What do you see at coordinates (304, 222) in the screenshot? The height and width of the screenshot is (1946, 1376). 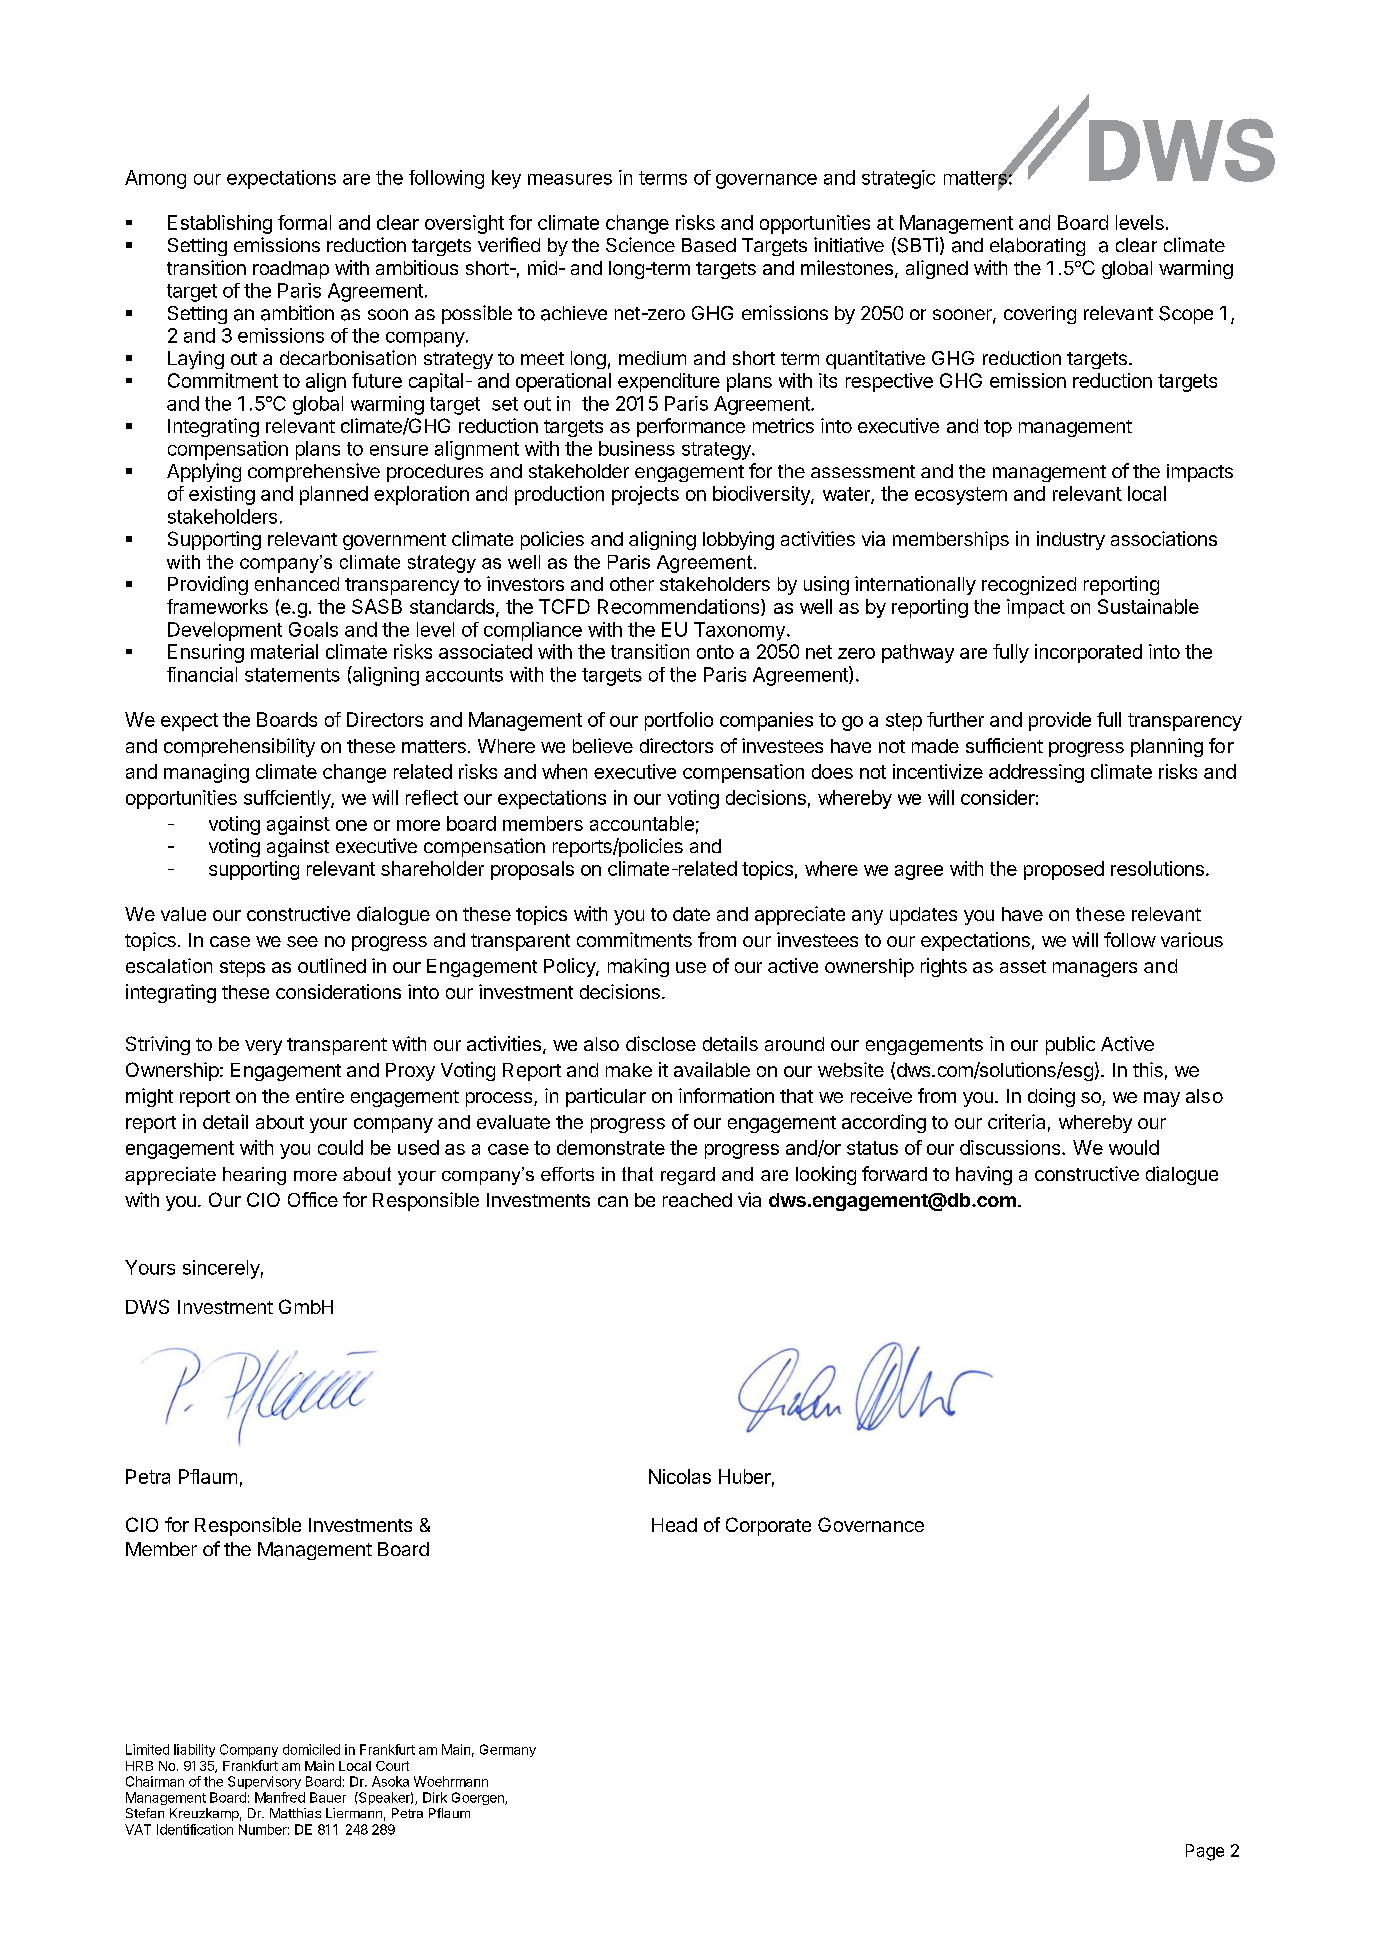 I see `formal` at bounding box center [304, 222].
